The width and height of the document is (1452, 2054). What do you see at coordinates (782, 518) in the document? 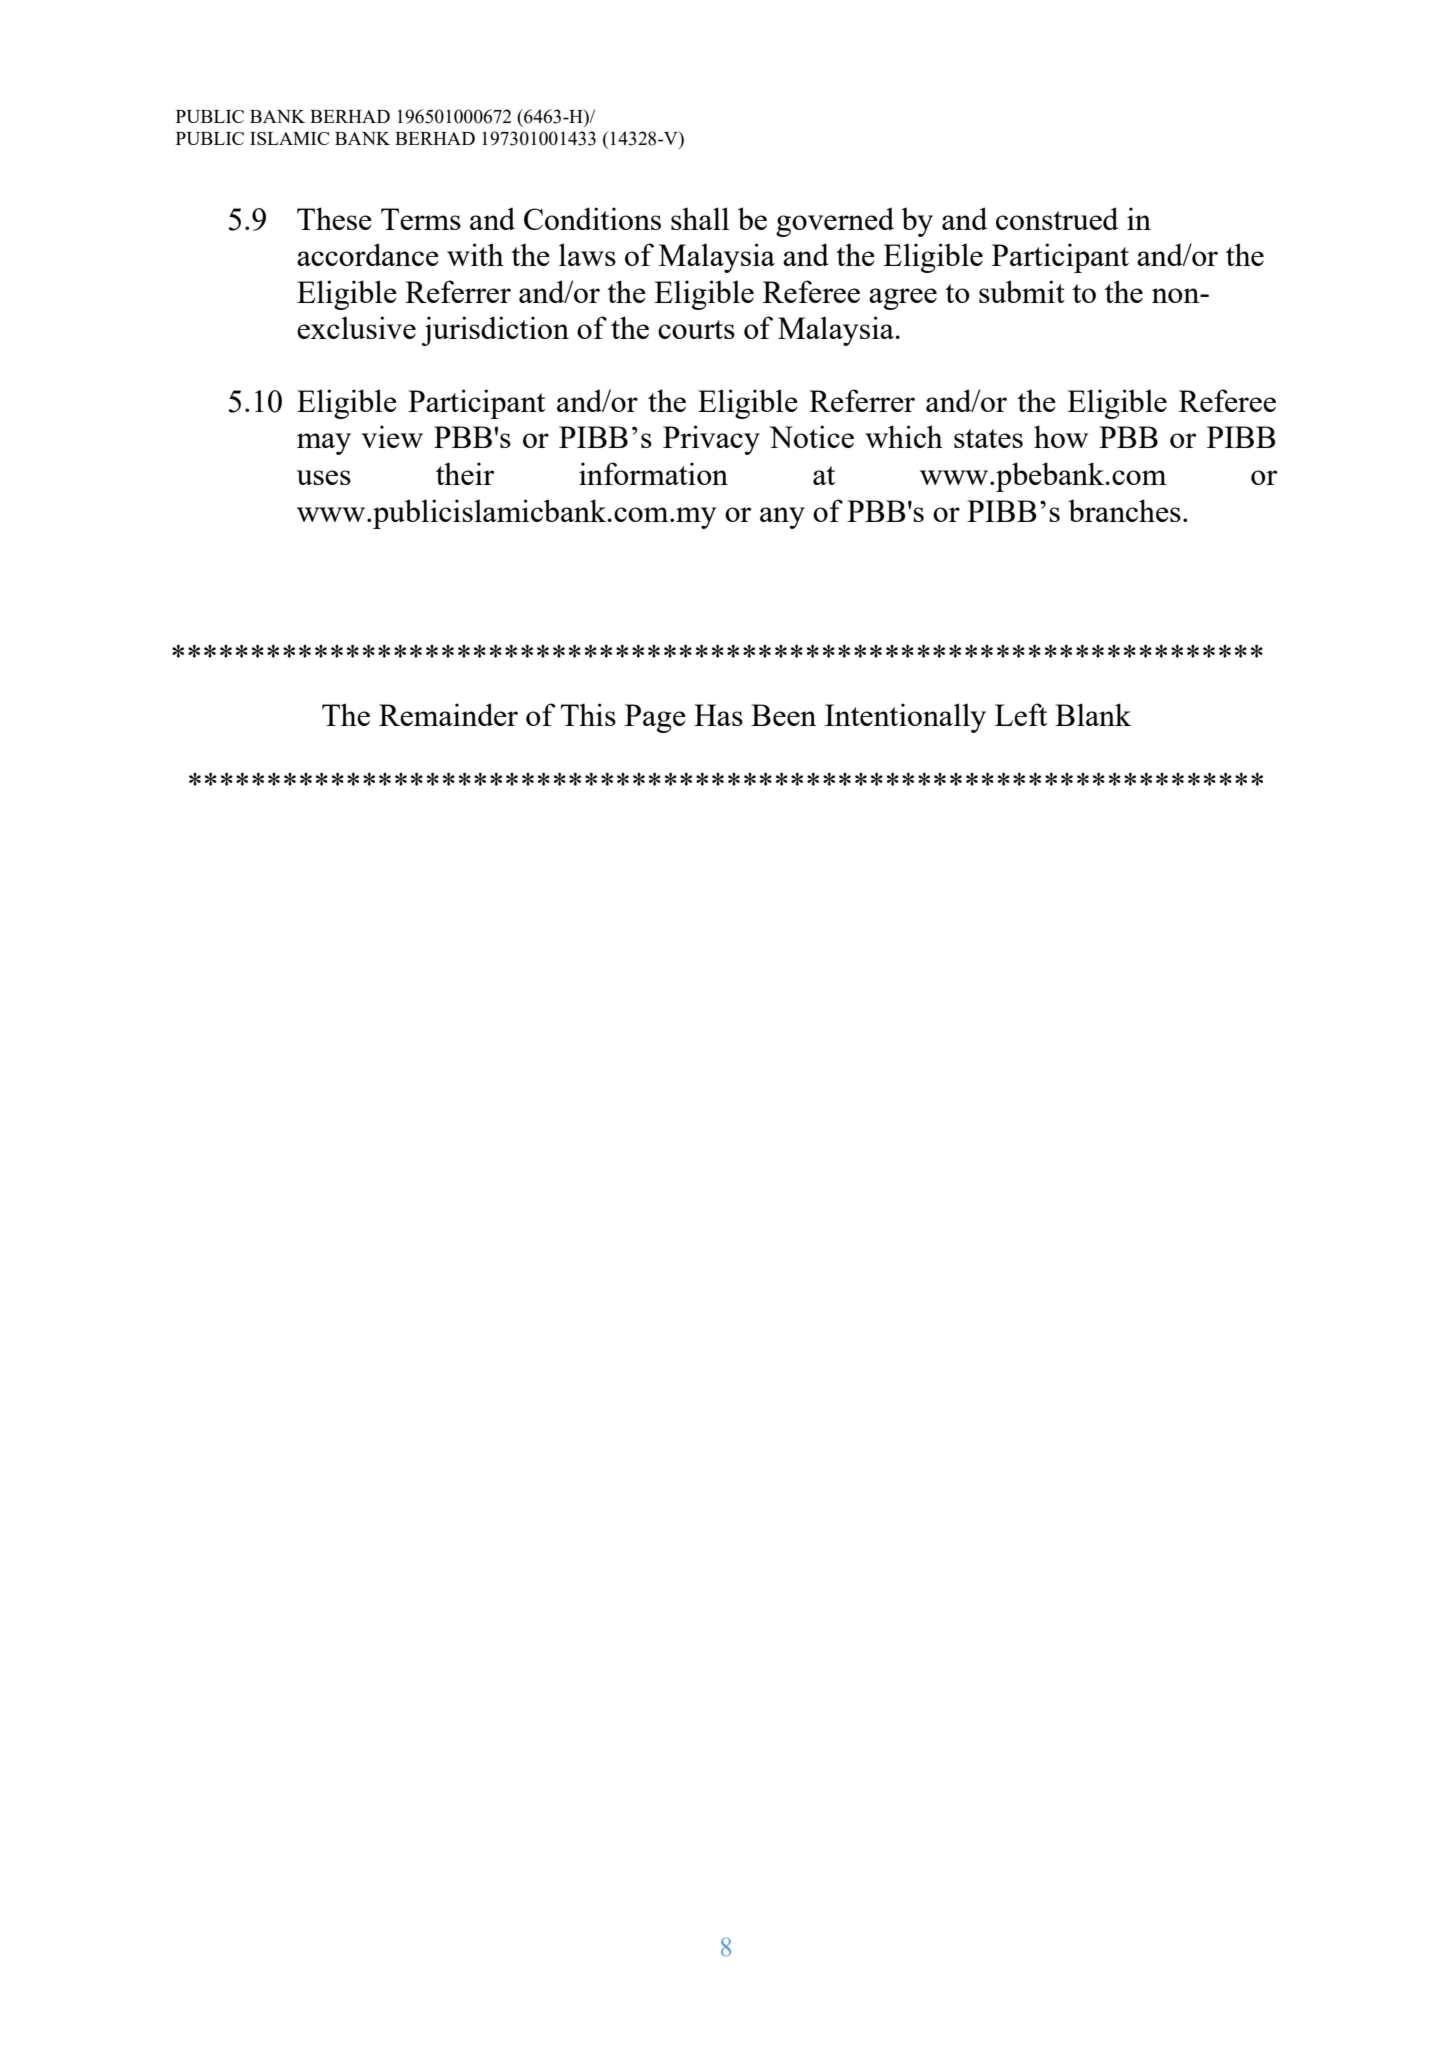
I see `any` at bounding box center [782, 518].
